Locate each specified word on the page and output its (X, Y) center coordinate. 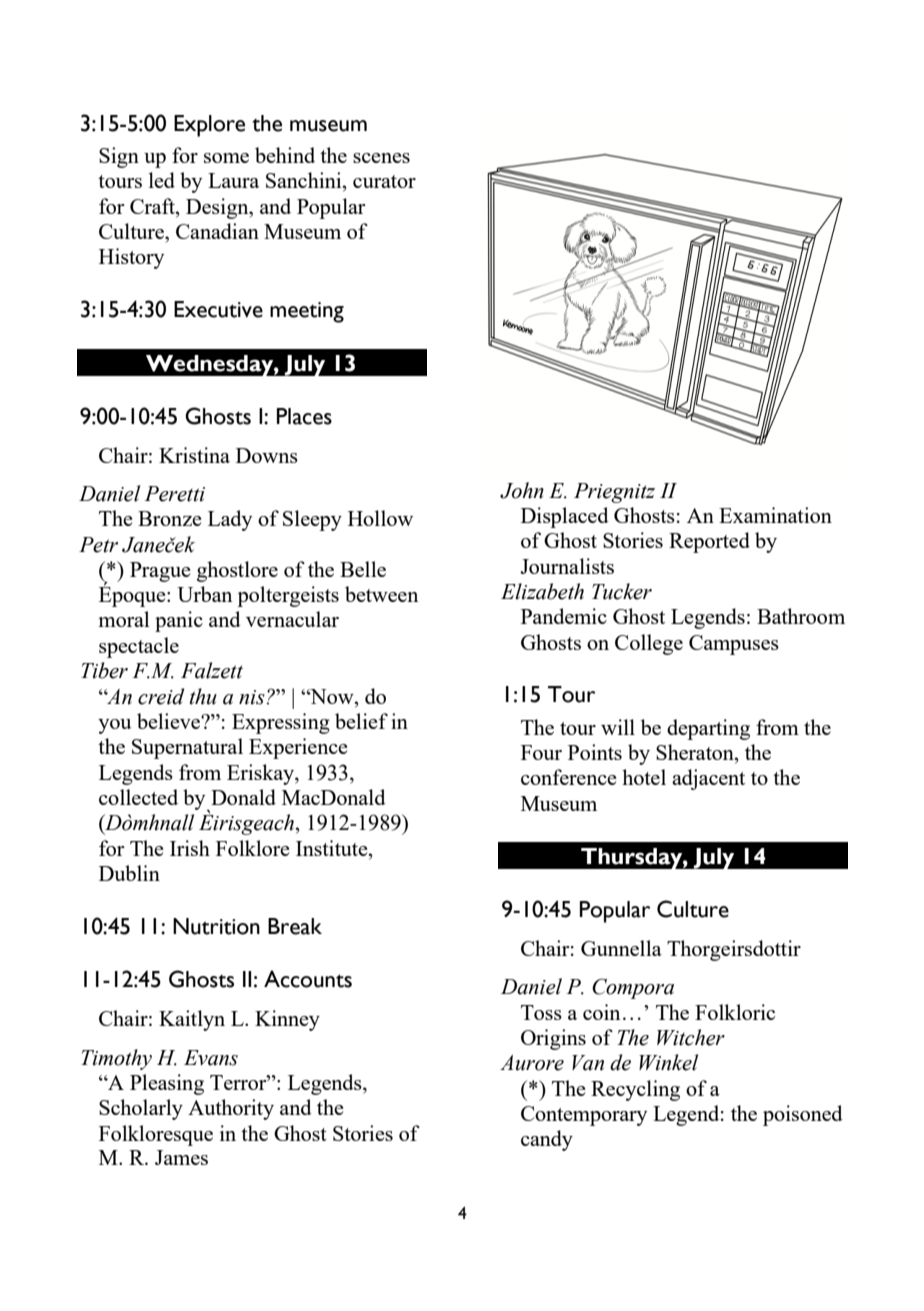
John (522, 490)
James (181, 1157)
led (162, 180)
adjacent (708, 779)
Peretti (174, 494)
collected (138, 797)
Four (541, 752)
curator (384, 181)
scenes (381, 158)
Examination (775, 515)
